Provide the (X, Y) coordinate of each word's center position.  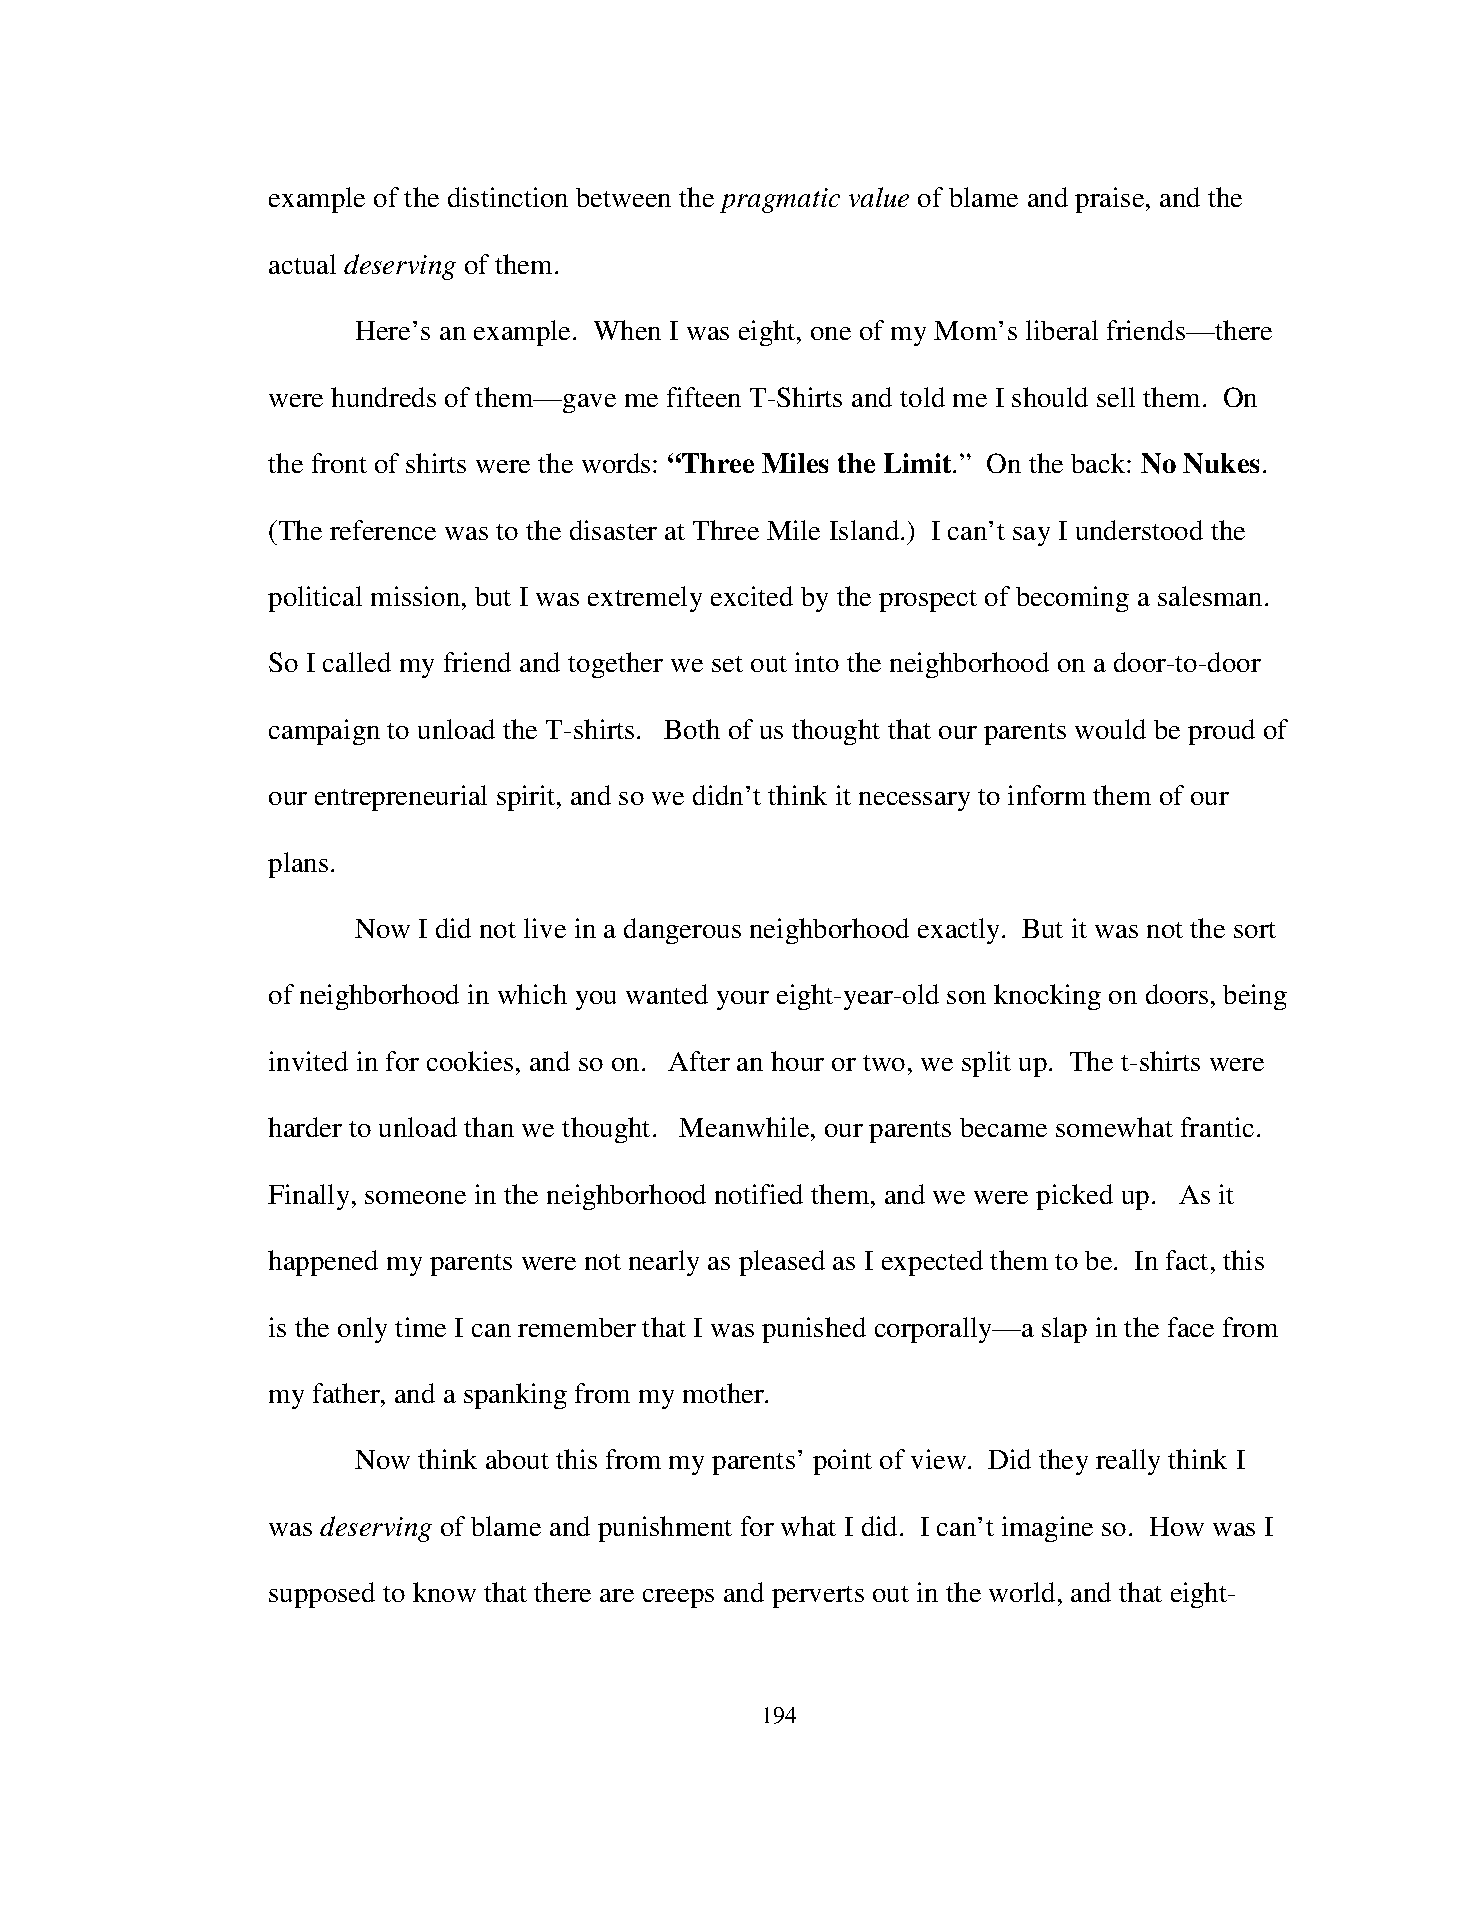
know (444, 1592)
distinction (508, 197)
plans (298, 865)
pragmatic (780, 200)
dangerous (682, 931)
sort (1255, 930)
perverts (818, 1597)
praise (1111, 200)
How (1177, 1526)
